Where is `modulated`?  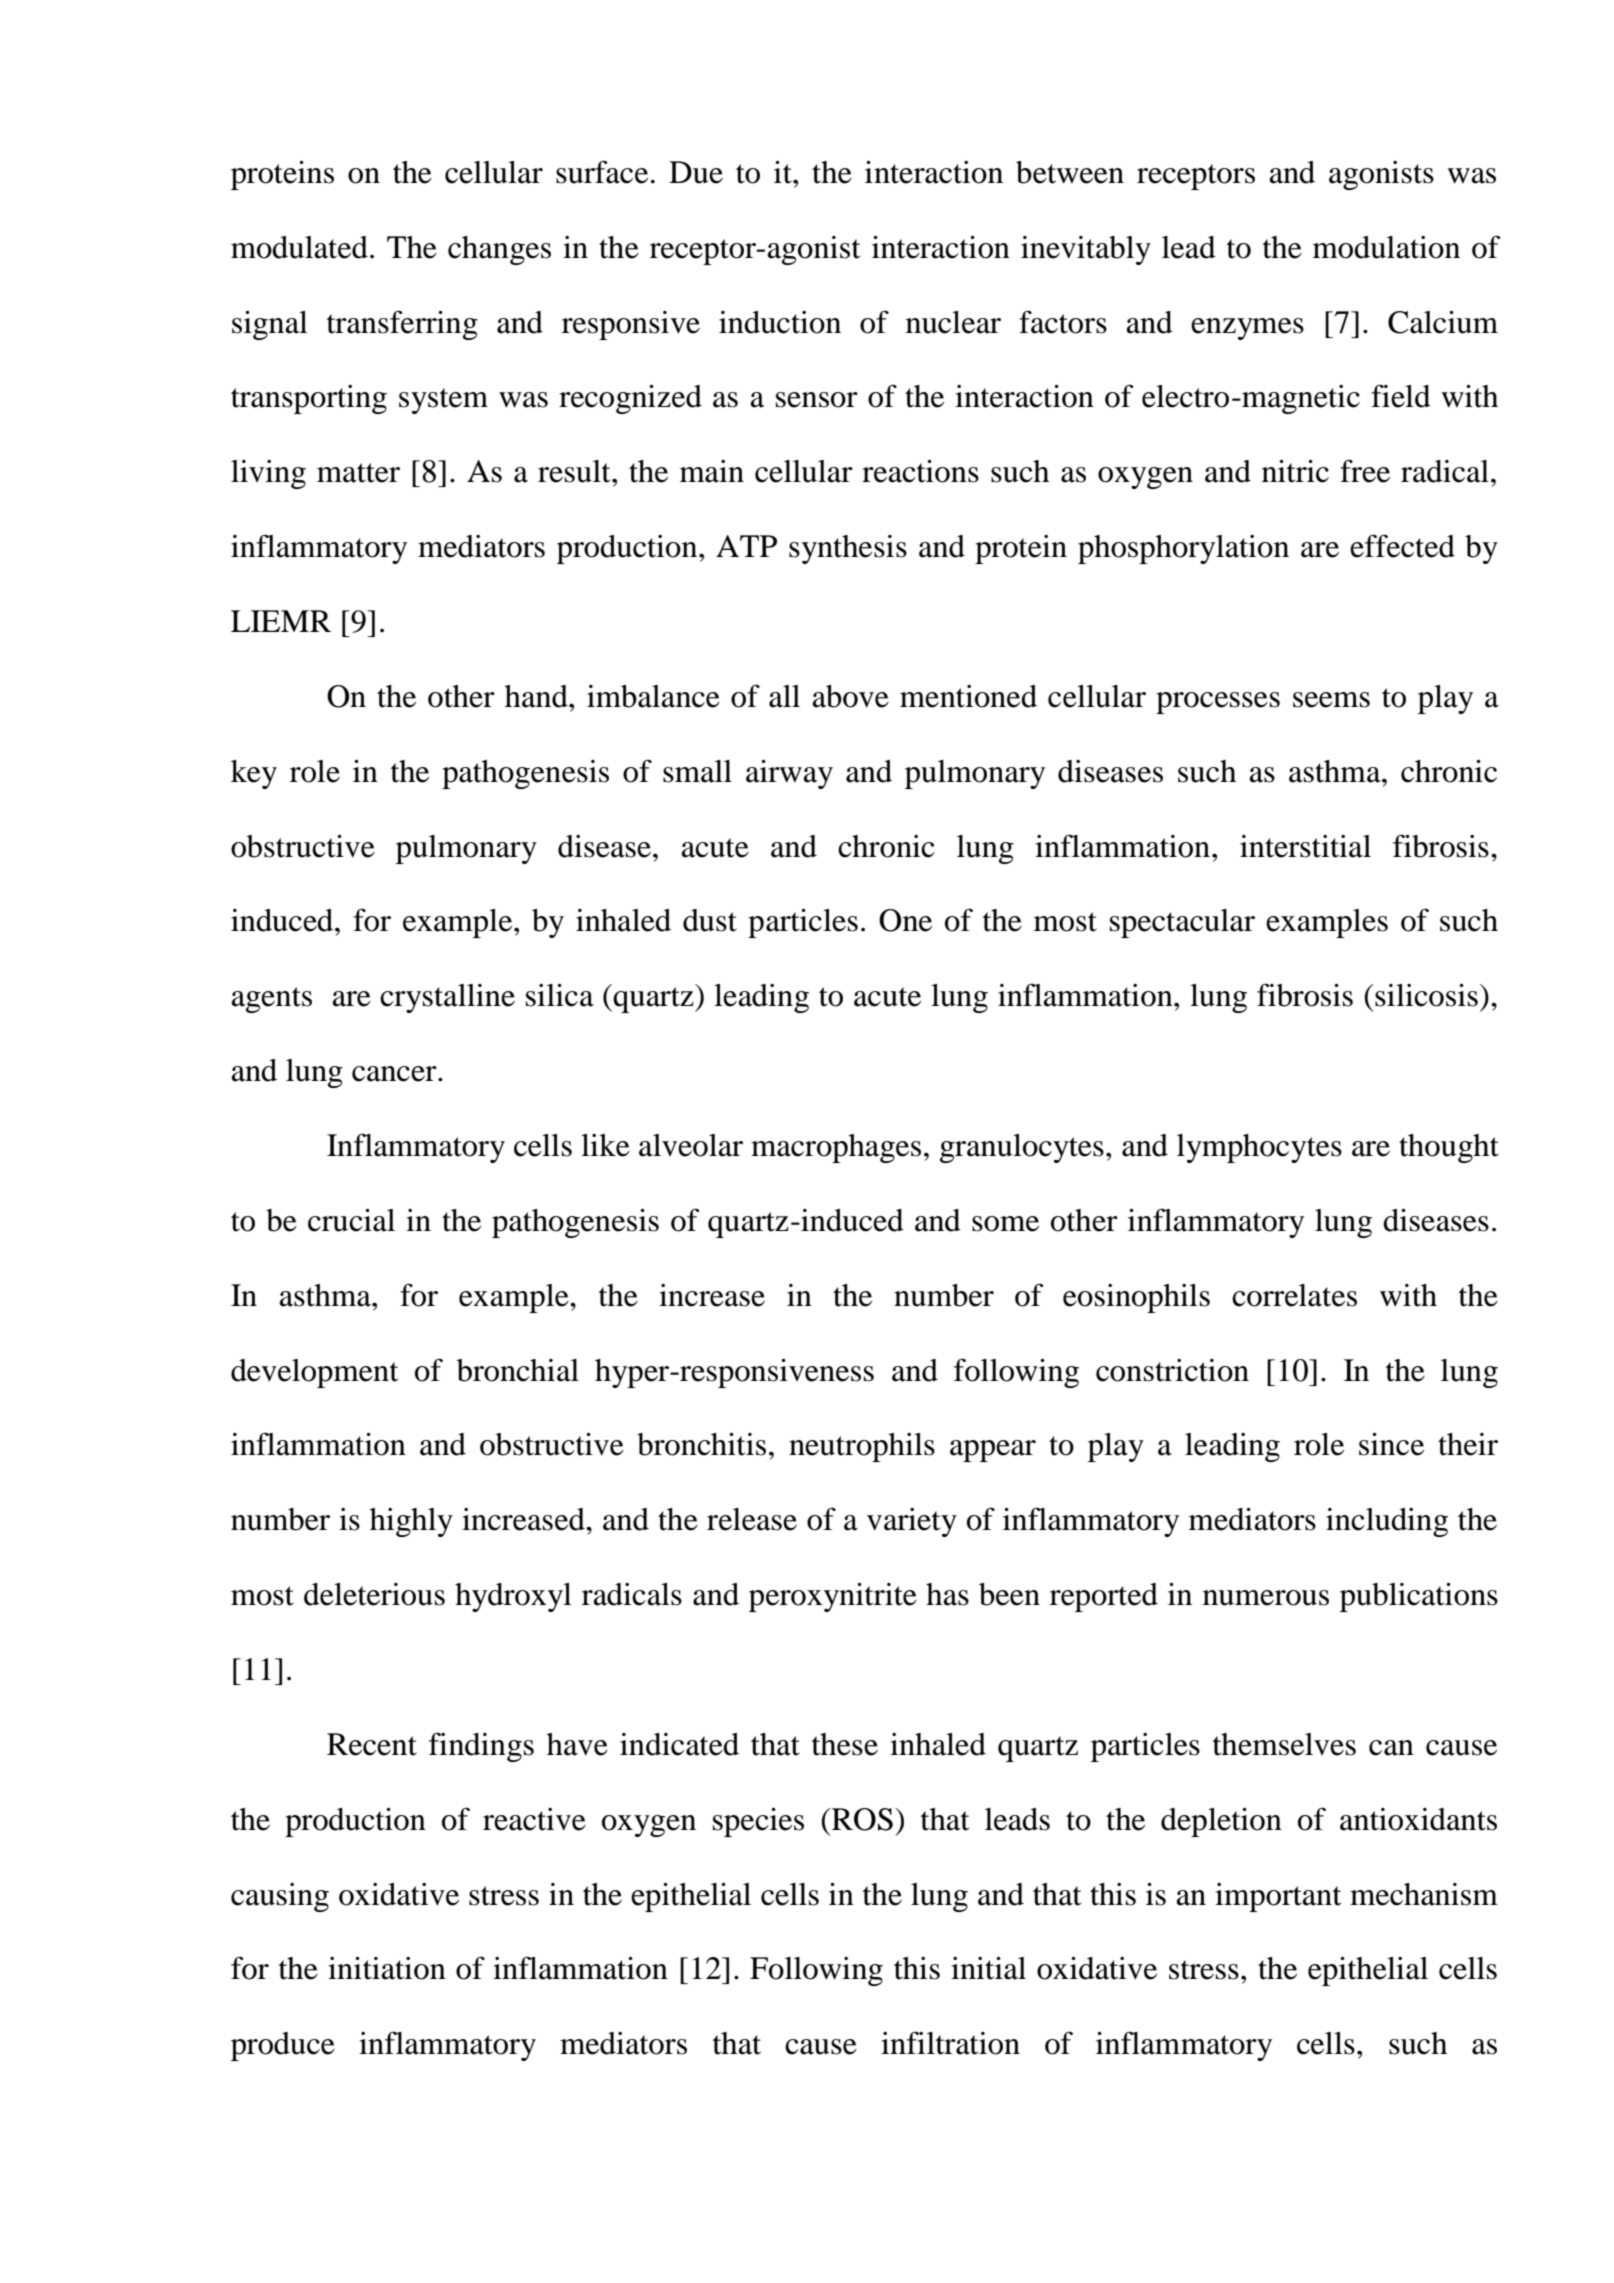 modulated is located at coordinates (299, 247).
